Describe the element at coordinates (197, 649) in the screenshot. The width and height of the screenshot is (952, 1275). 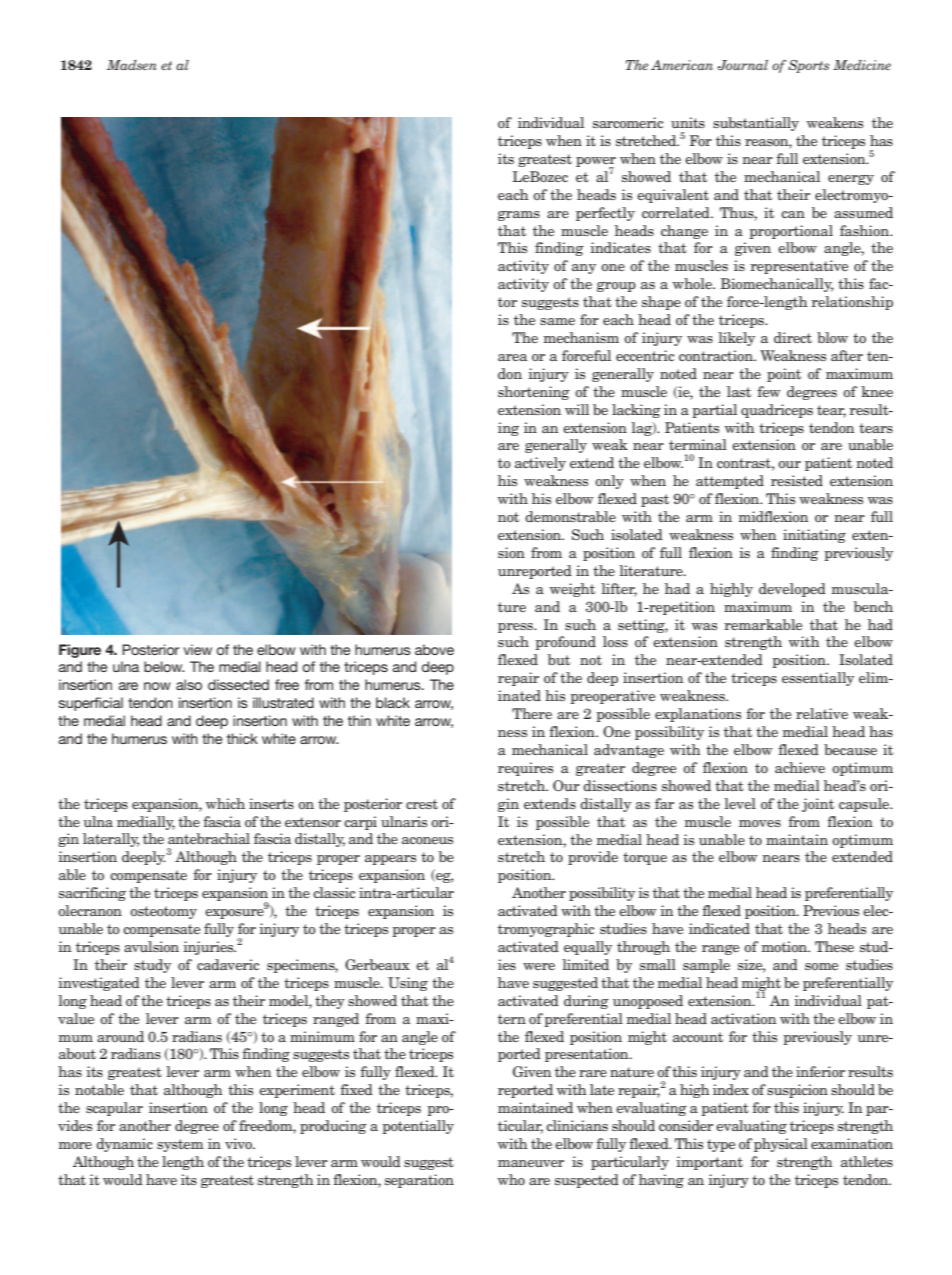
I see `view` at that location.
